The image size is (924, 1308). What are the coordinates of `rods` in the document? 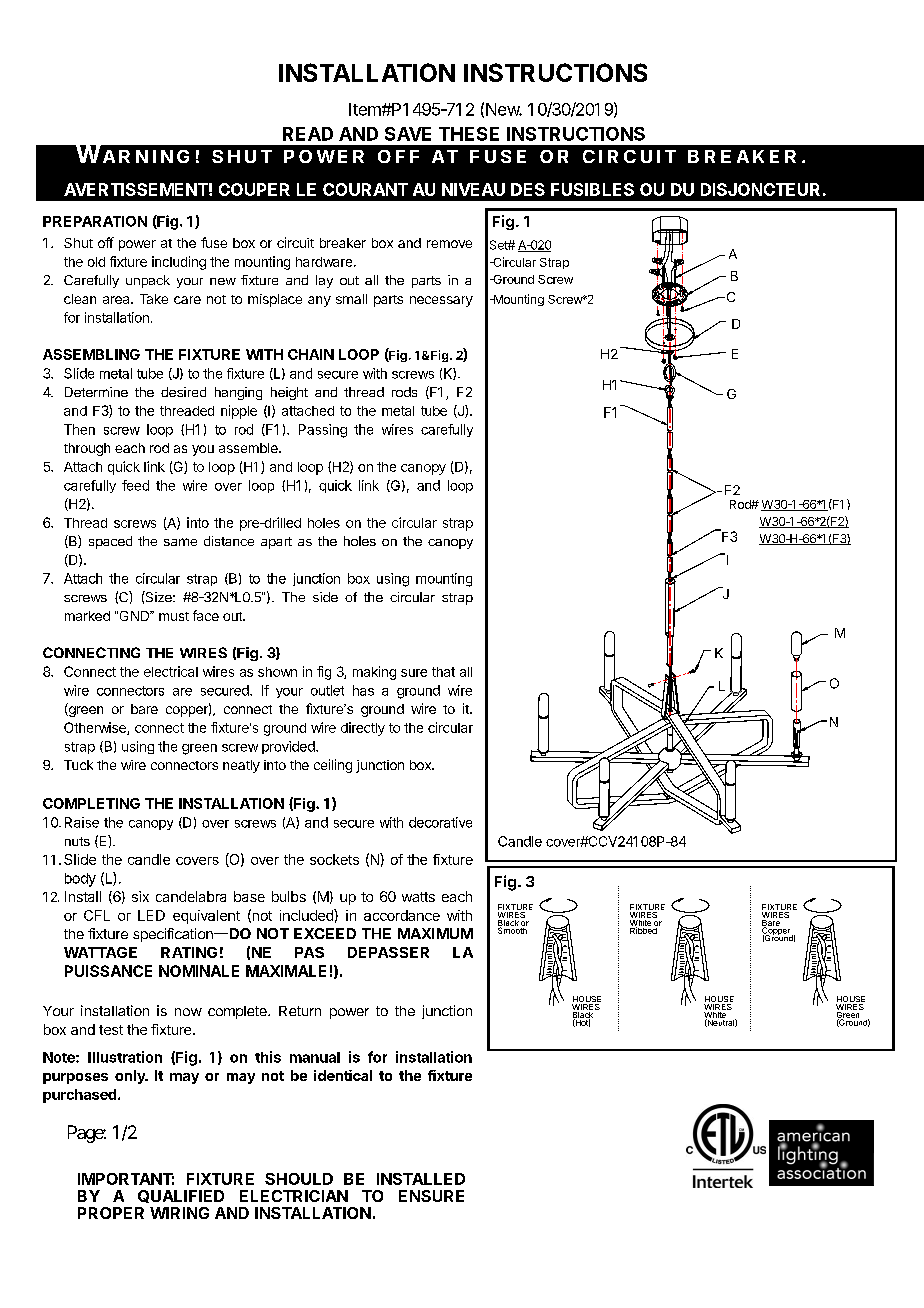 It's located at (404, 392).
